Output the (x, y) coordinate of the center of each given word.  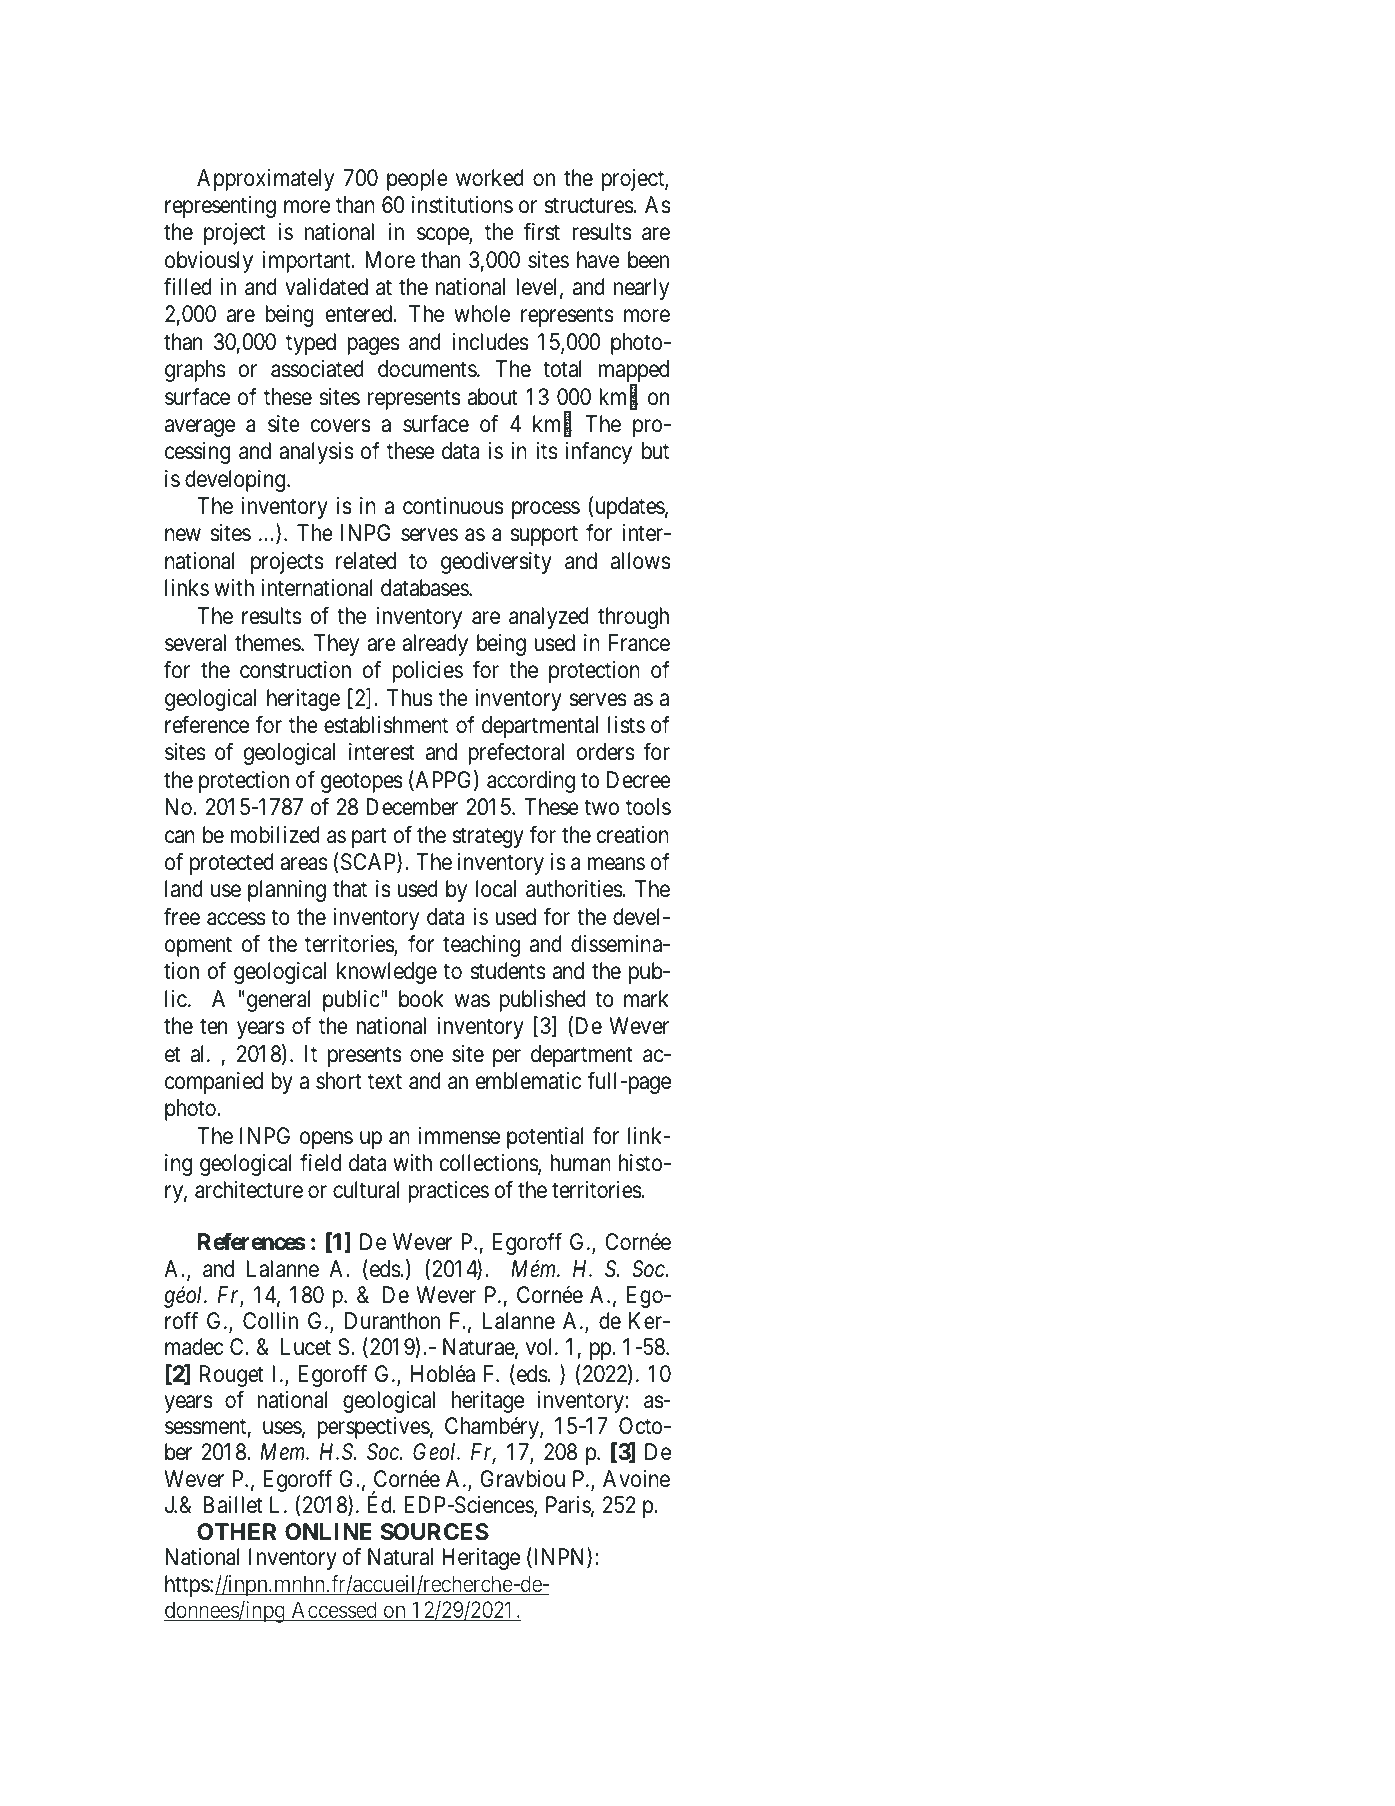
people (417, 180)
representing (220, 207)
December (412, 807)
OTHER (237, 1532)
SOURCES (435, 1532)
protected (232, 864)
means (616, 864)
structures (589, 206)
